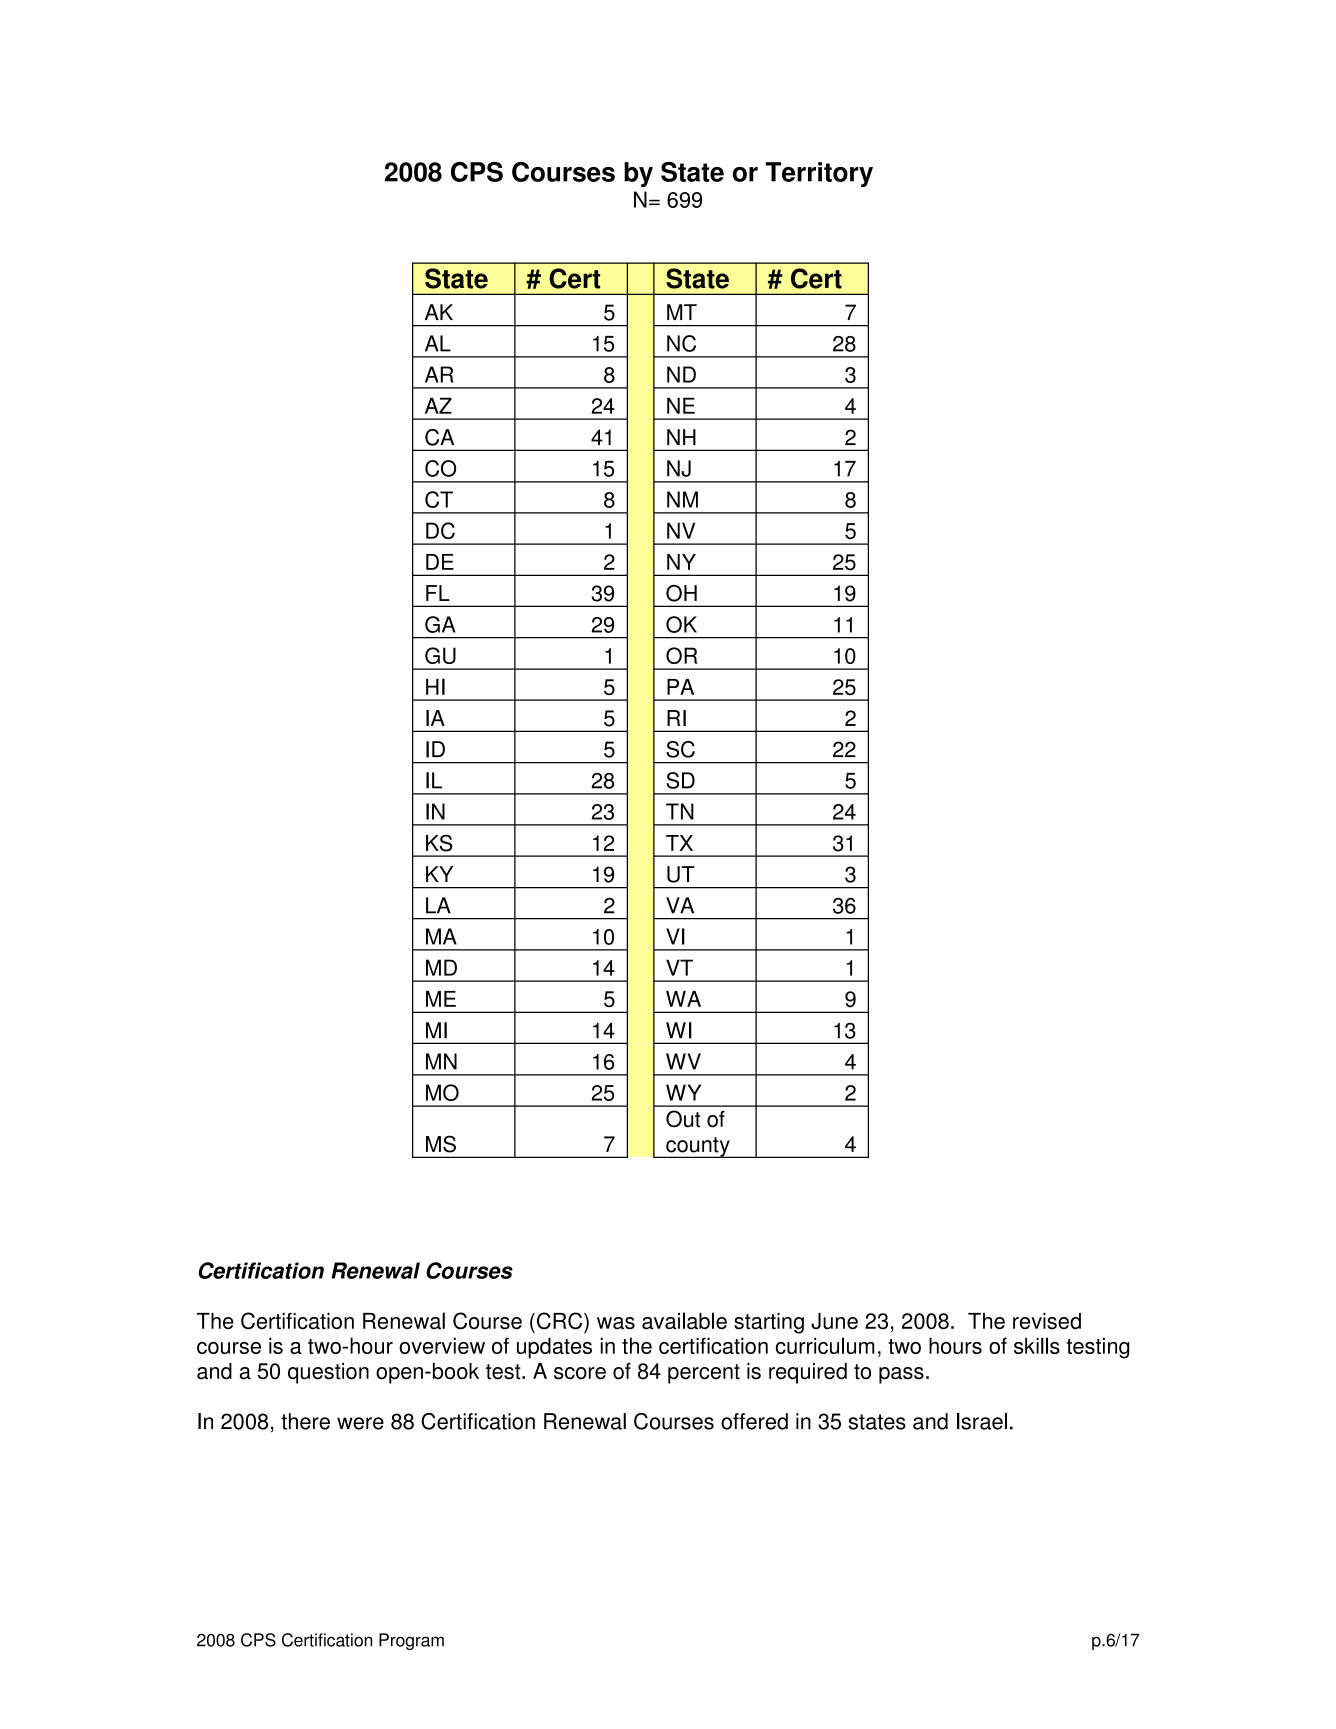  What do you see at coordinates (698, 1147) in the page?
I see `county` at bounding box center [698, 1147].
